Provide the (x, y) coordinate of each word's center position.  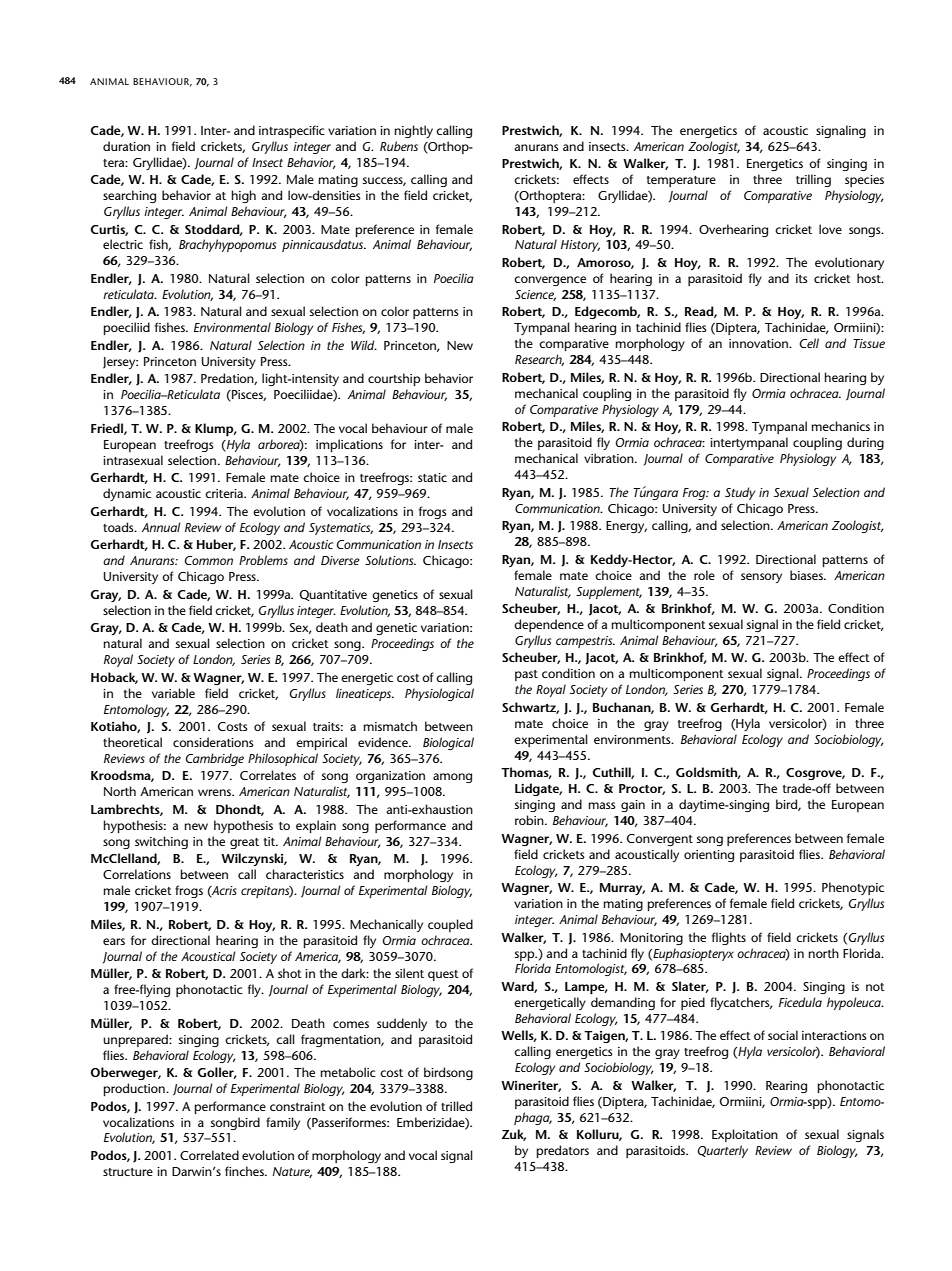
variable (173, 693)
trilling (813, 180)
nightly (414, 131)
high (244, 196)
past (526, 675)
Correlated (209, 1155)
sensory (761, 578)
